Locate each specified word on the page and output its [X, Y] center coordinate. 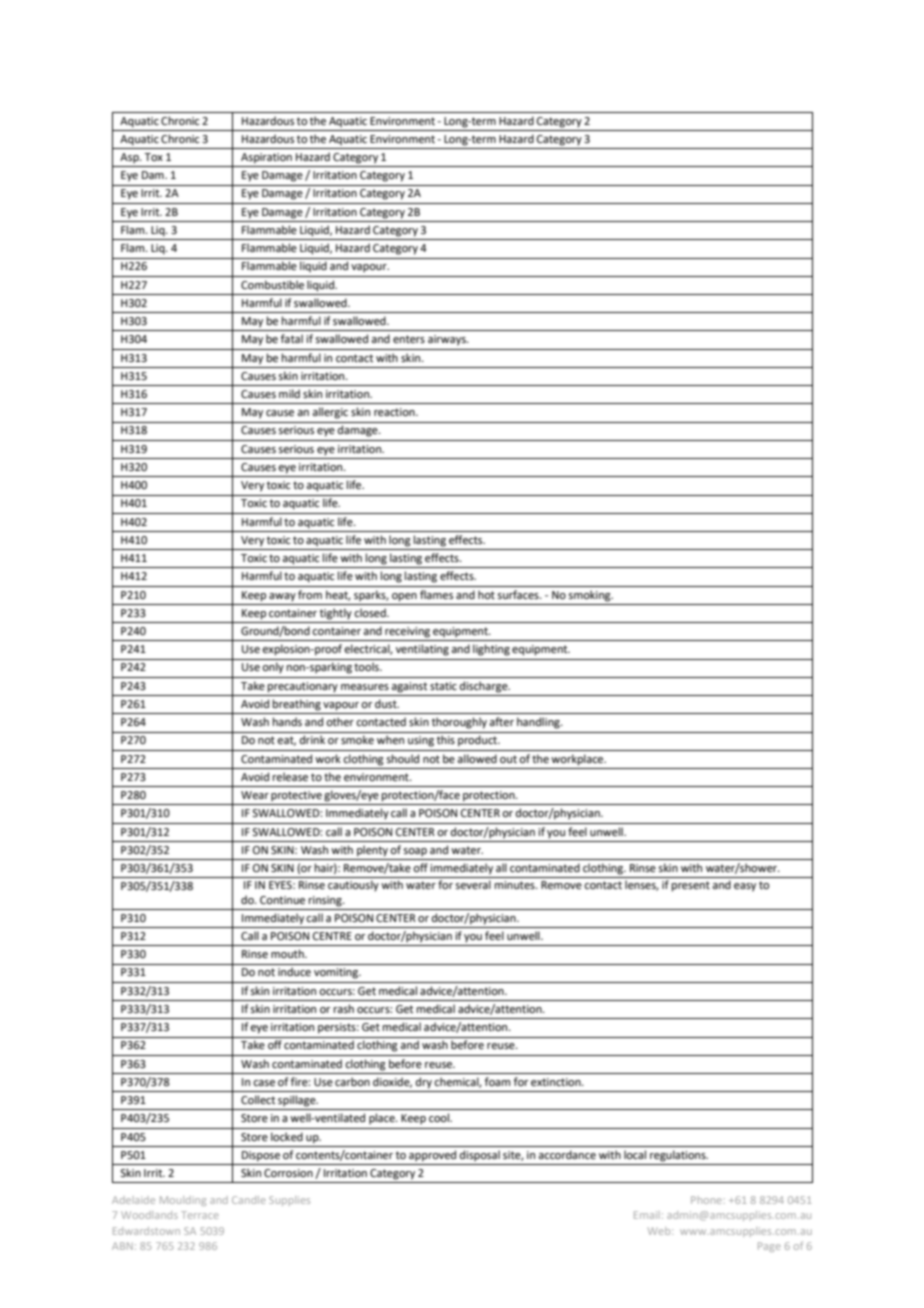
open [404, 597]
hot [486, 594]
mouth [288, 953]
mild [289, 393]
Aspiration [266, 158]
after [501, 721]
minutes [516, 885]
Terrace [200, 1215]
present [691, 886]
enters [409, 339]
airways [448, 340]
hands [287, 721]
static [443, 686]
